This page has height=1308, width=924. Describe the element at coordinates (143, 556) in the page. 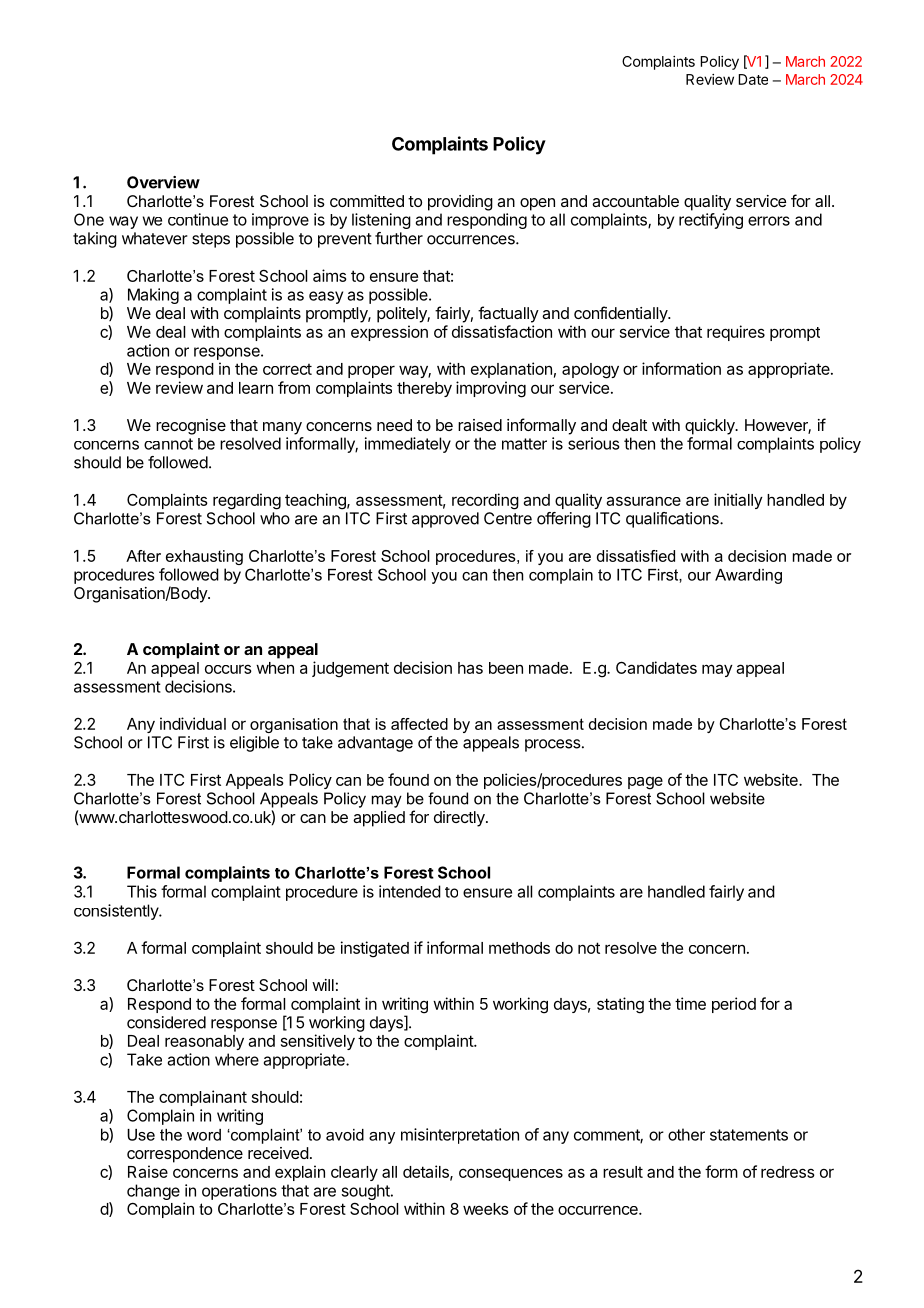

I see `After` at that location.
